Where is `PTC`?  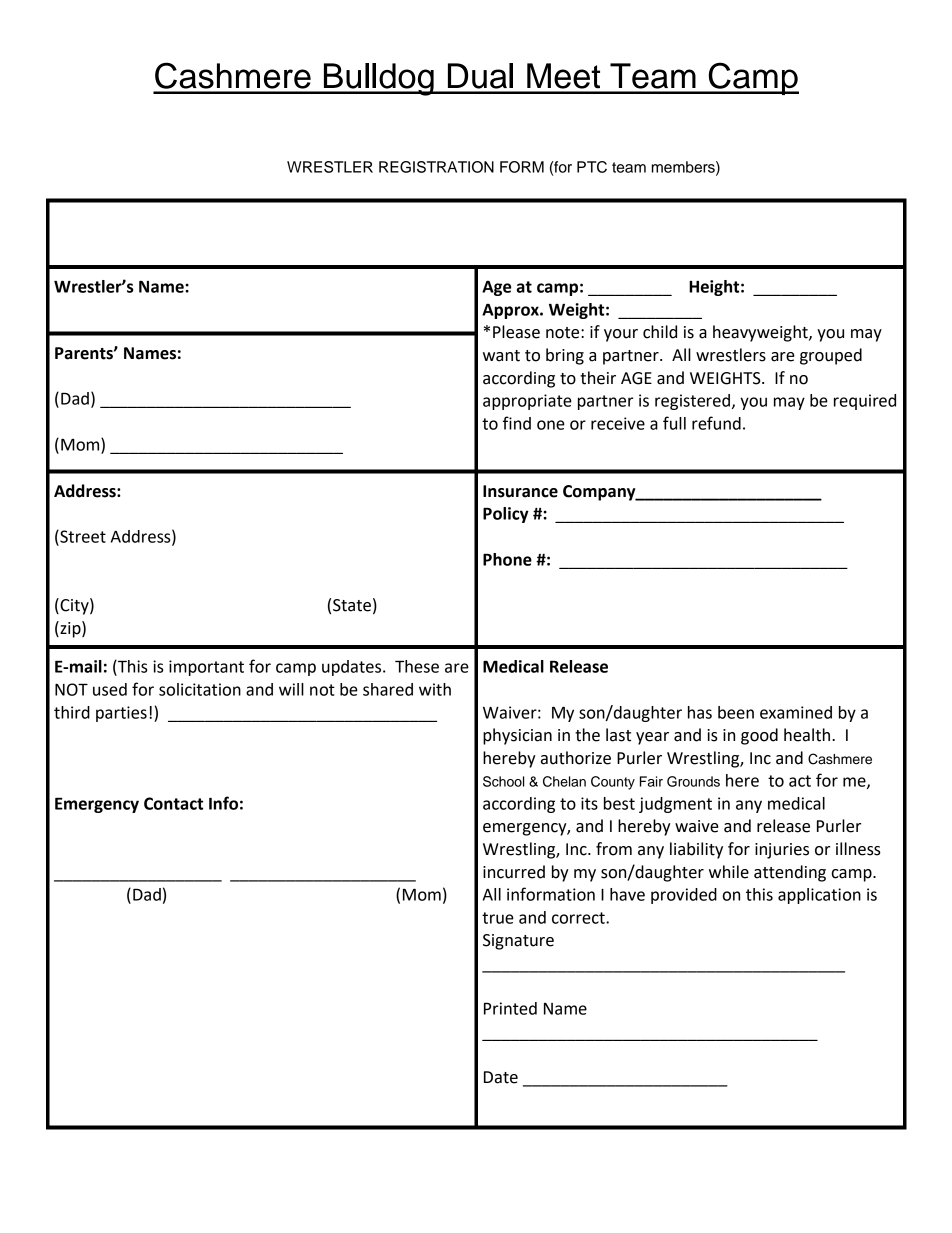
PTC is located at coordinates (592, 167).
